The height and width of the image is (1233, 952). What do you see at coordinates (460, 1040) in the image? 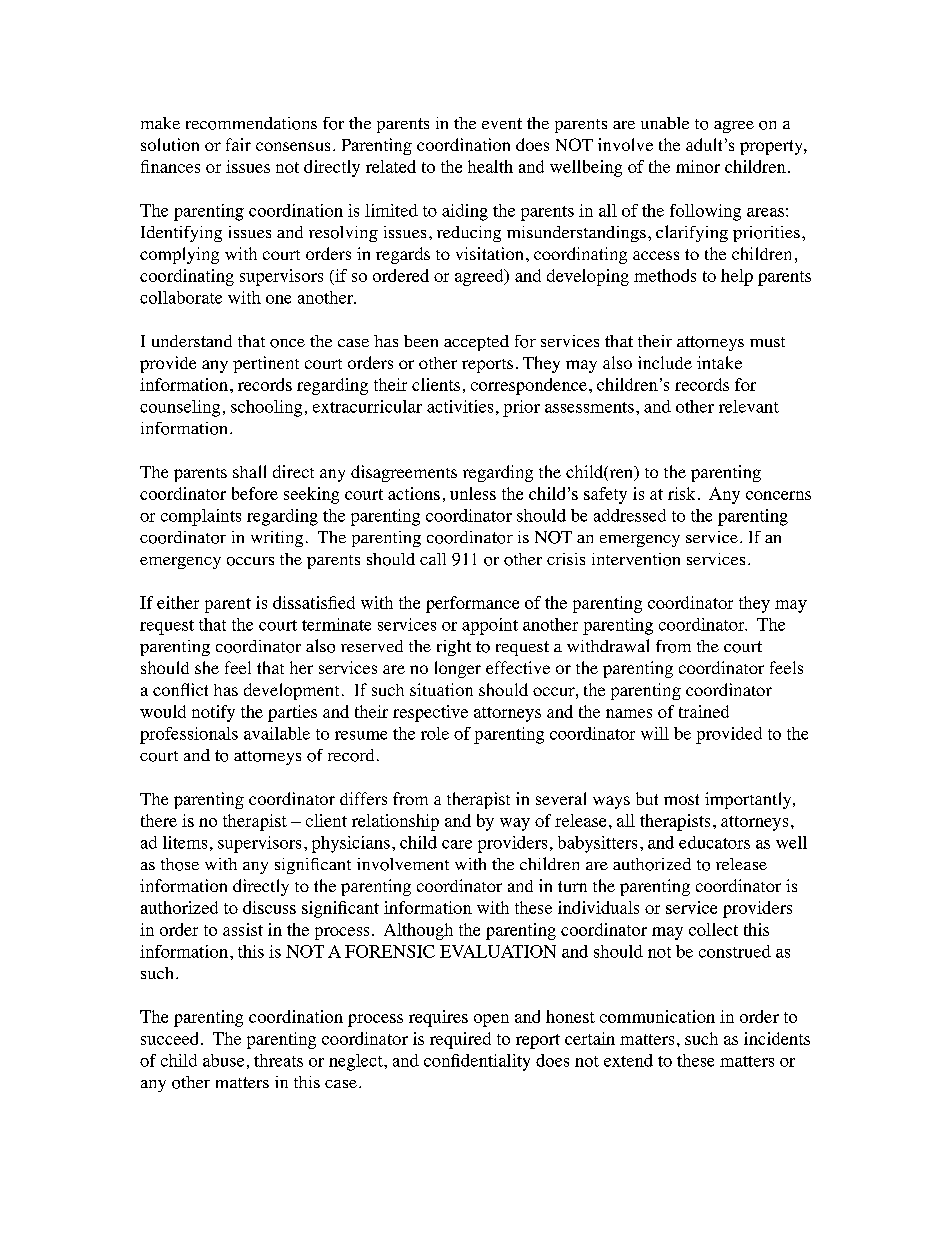
I see `required` at bounding box center [460, 1040].
